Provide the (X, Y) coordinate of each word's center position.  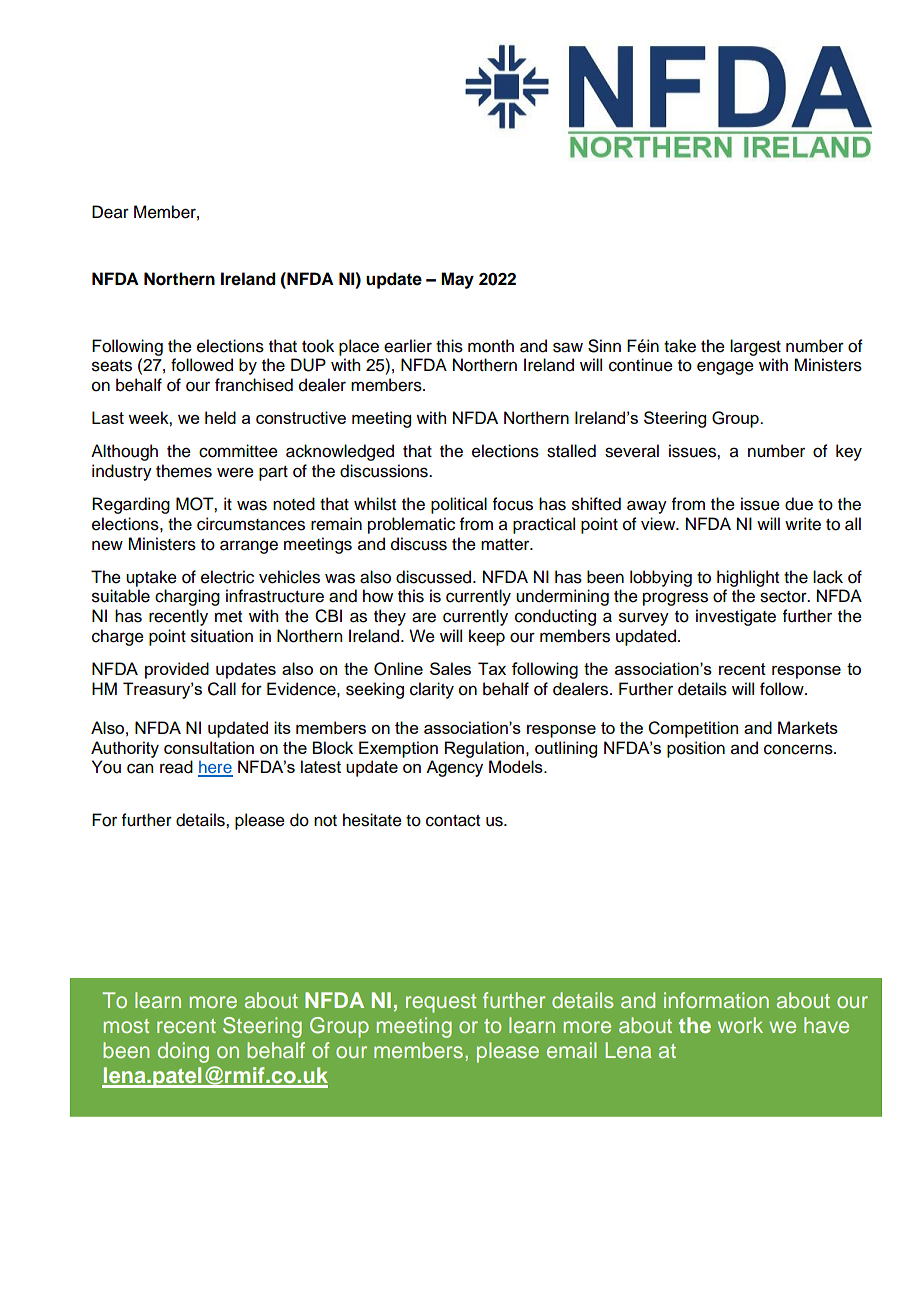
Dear (110, 212)
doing (183, 1052)
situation (222, 636)
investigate (736, 617)
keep (487, 637)
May (457, 280)
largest (755, 347)
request (441, 1003)
